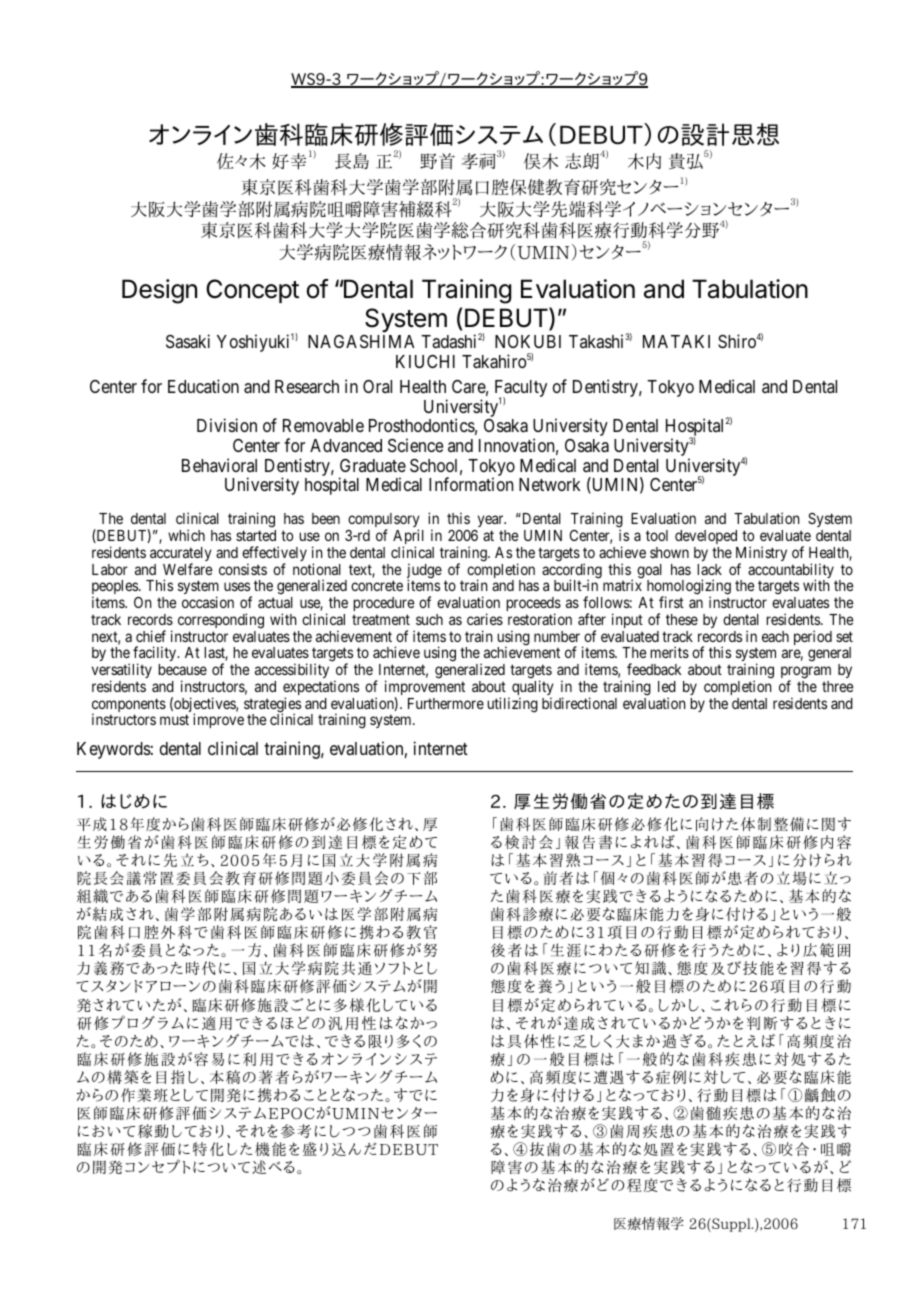 The height and width of the document is (1307, 924). Describe the element at coordinates (221, 621) in the document. I see `corresponding` at that location.
